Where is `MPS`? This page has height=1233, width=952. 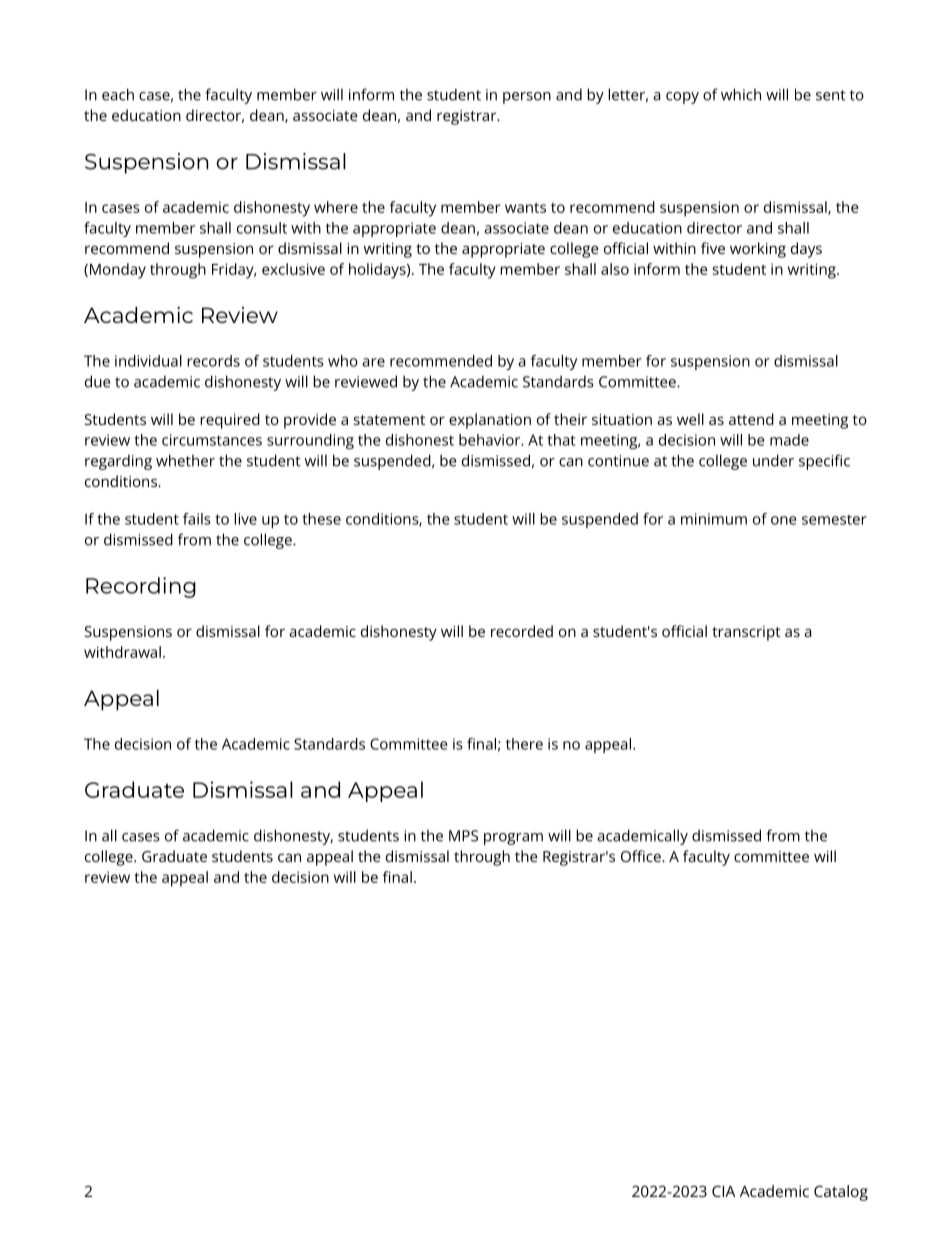 MPS is located at coordinates (463, 836).
